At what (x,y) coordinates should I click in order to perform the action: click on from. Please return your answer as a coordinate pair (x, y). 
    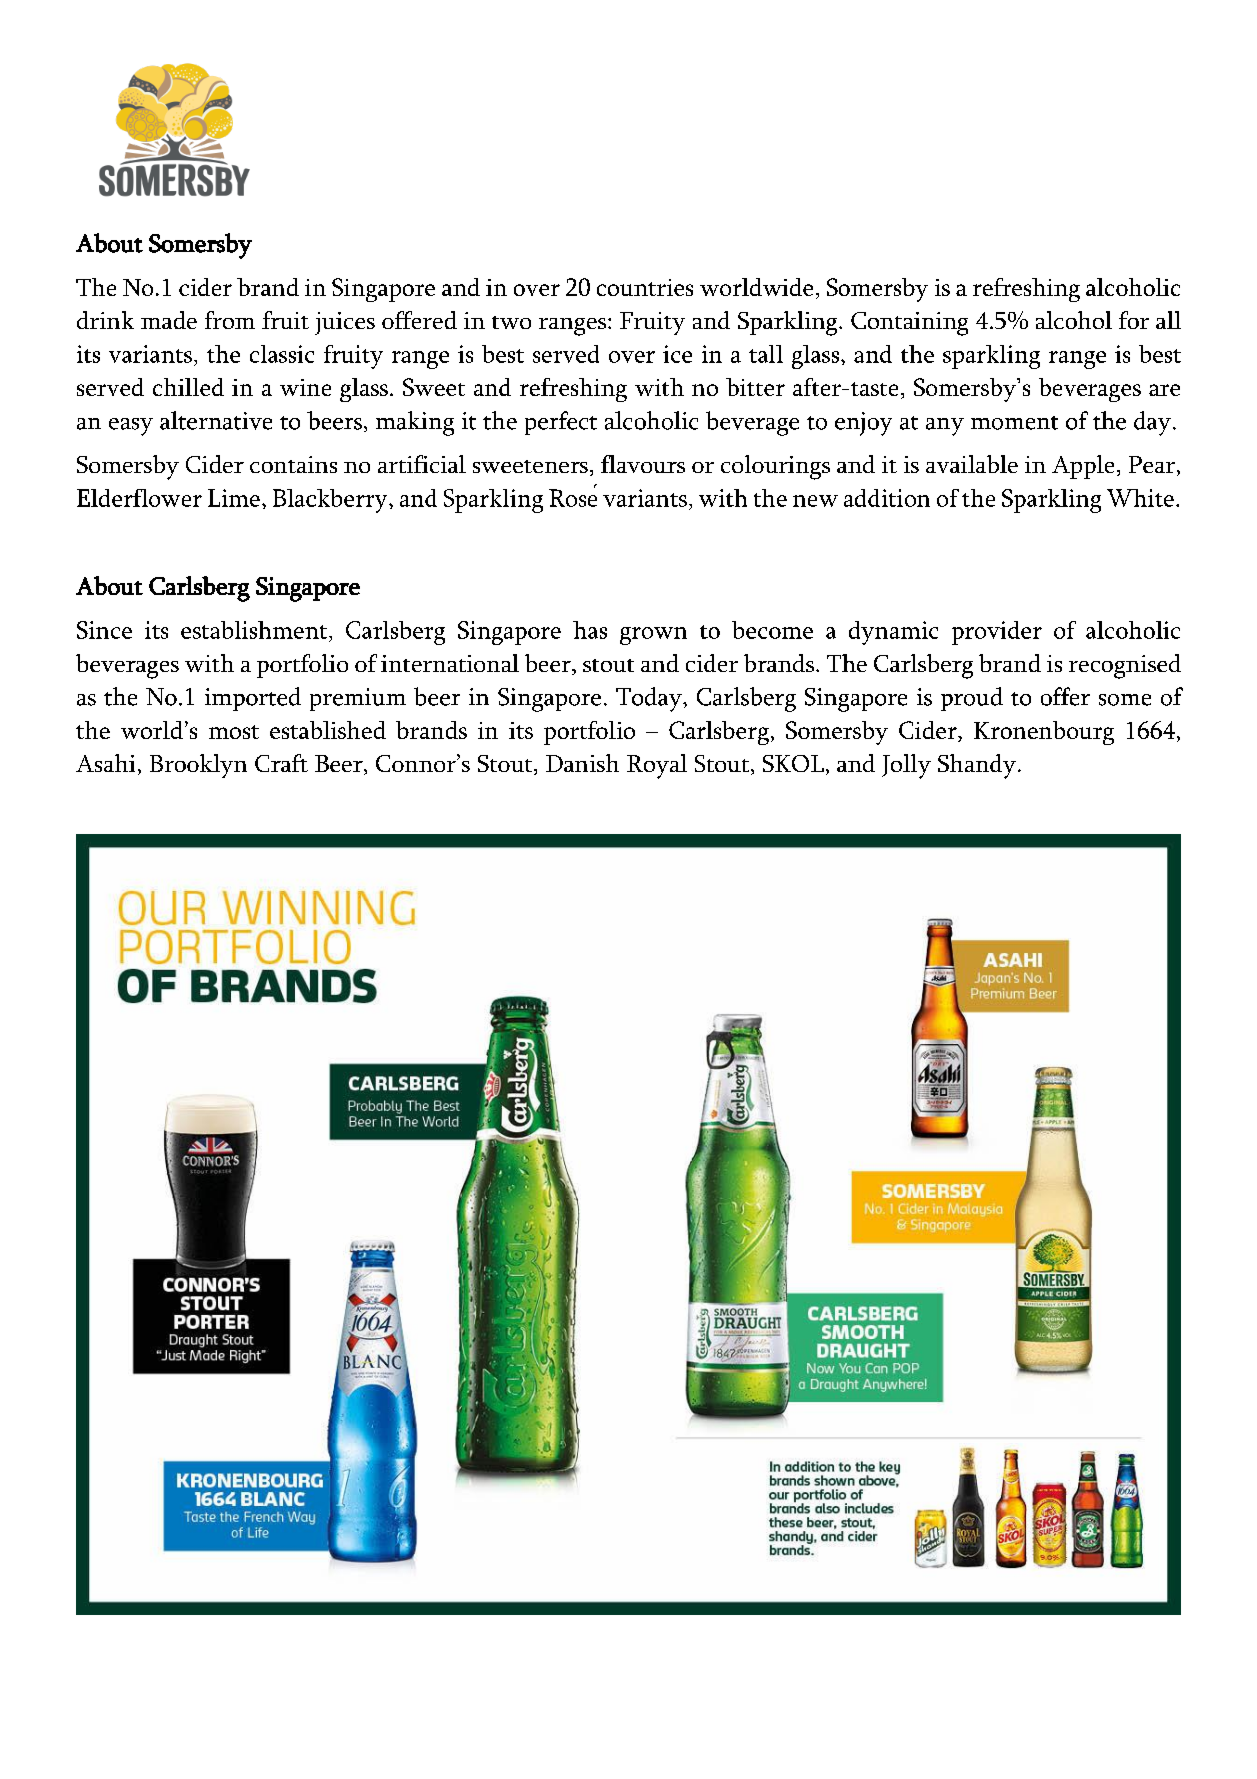
    Looking at the image, I should click on (230, 320).
